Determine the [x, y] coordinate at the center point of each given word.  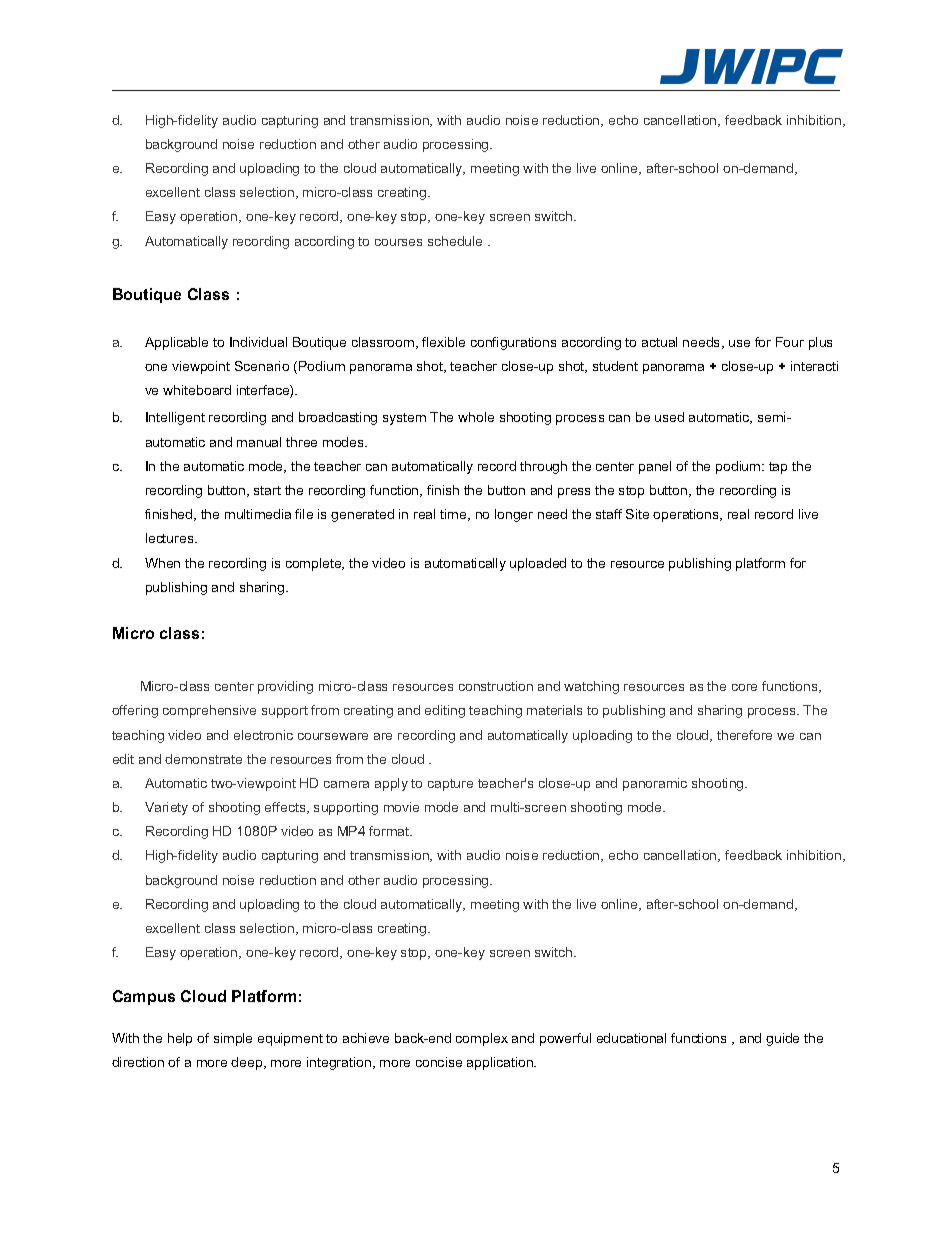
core [744, 687]
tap [778, 468]
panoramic [655, 784]
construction [496, 686]
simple [233, 1039]
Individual [258, 342]
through [543, 467]
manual [259, 442]
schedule [455, 241]
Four [790, 342]
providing [285, 687]
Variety [166, 808]
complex [482, 1039]
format [390, 831]
